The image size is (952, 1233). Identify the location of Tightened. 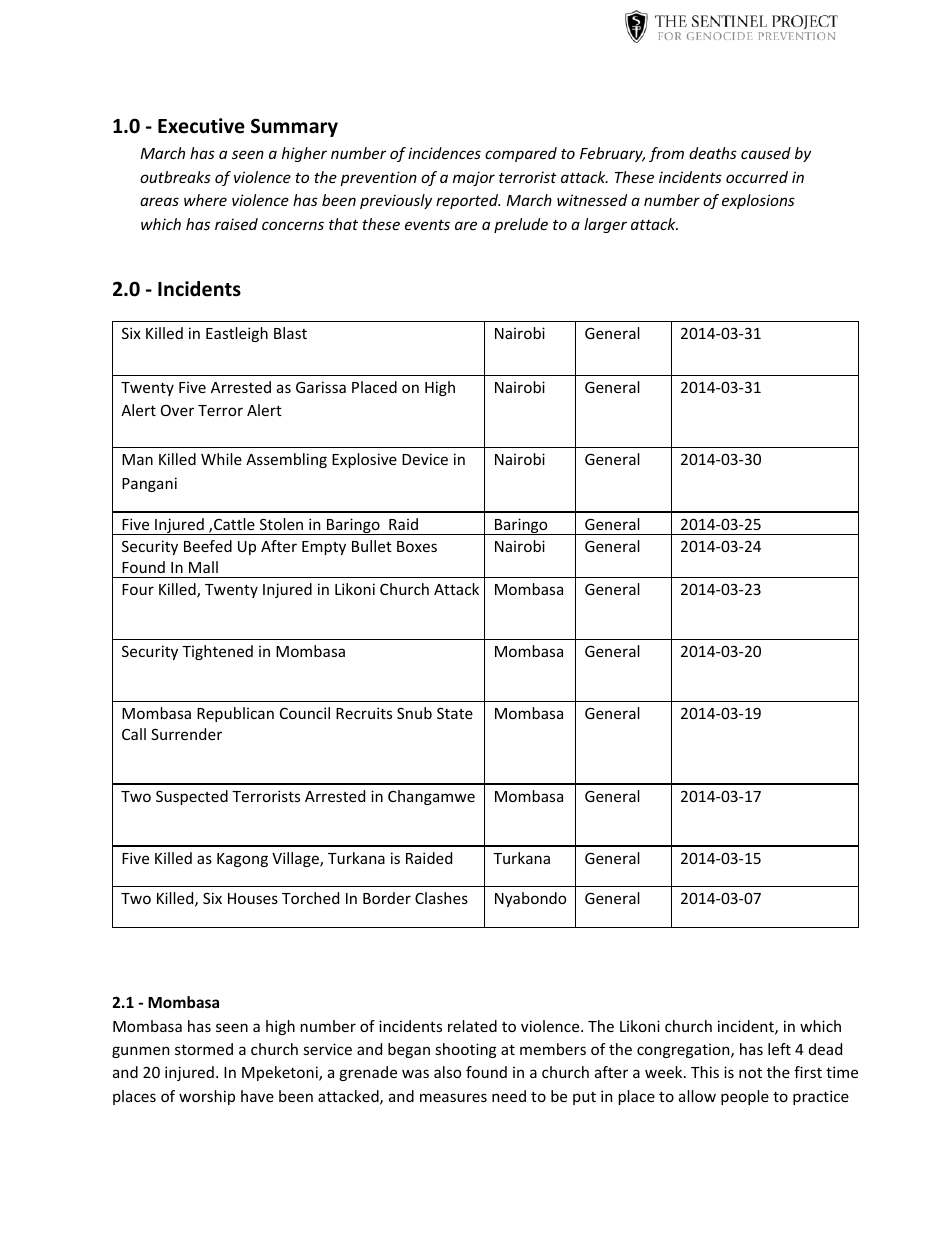
(217, 652).
